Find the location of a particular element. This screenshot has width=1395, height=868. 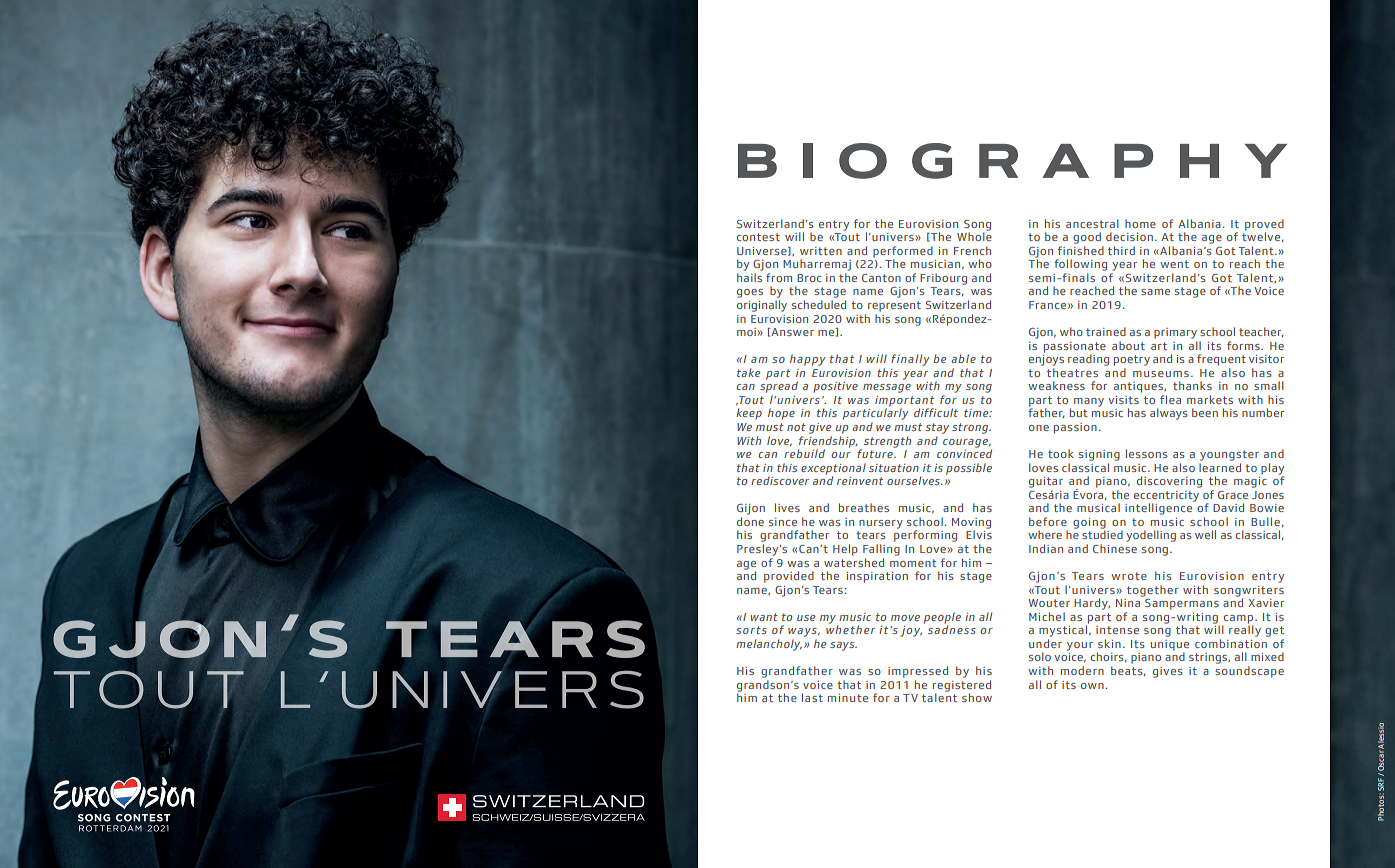

strong is located at coordinates (971, 428).
